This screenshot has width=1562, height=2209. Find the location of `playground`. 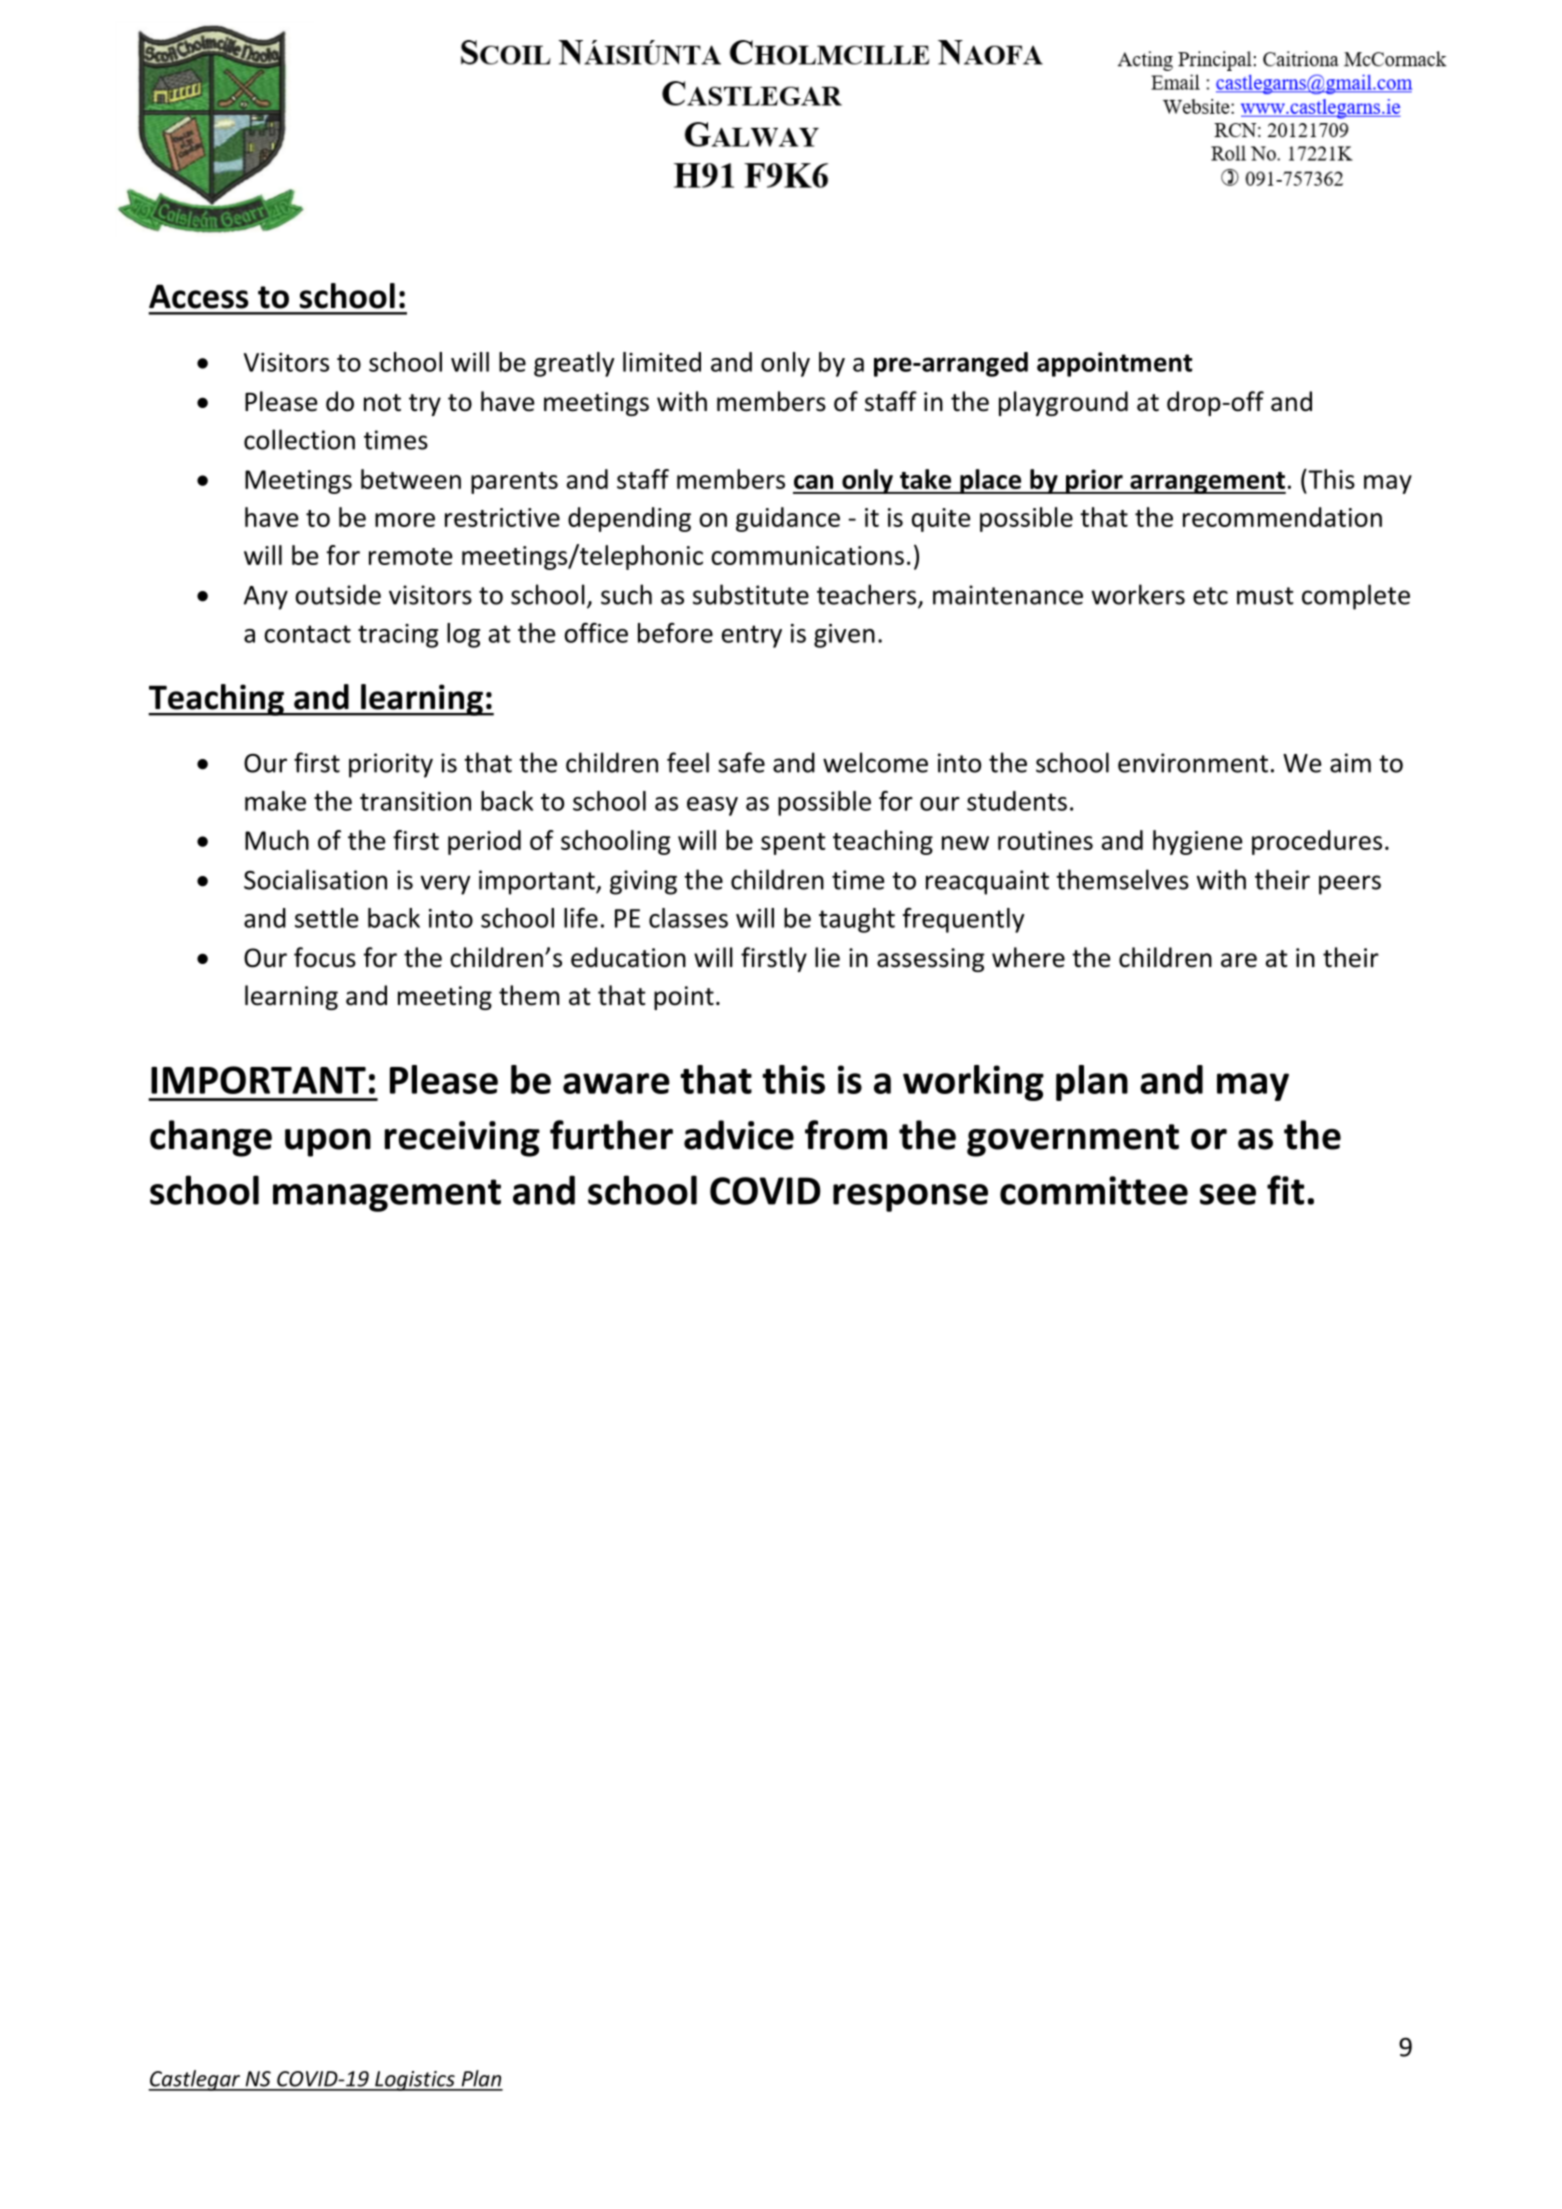

playground is located at coordinates (1063, 403).
